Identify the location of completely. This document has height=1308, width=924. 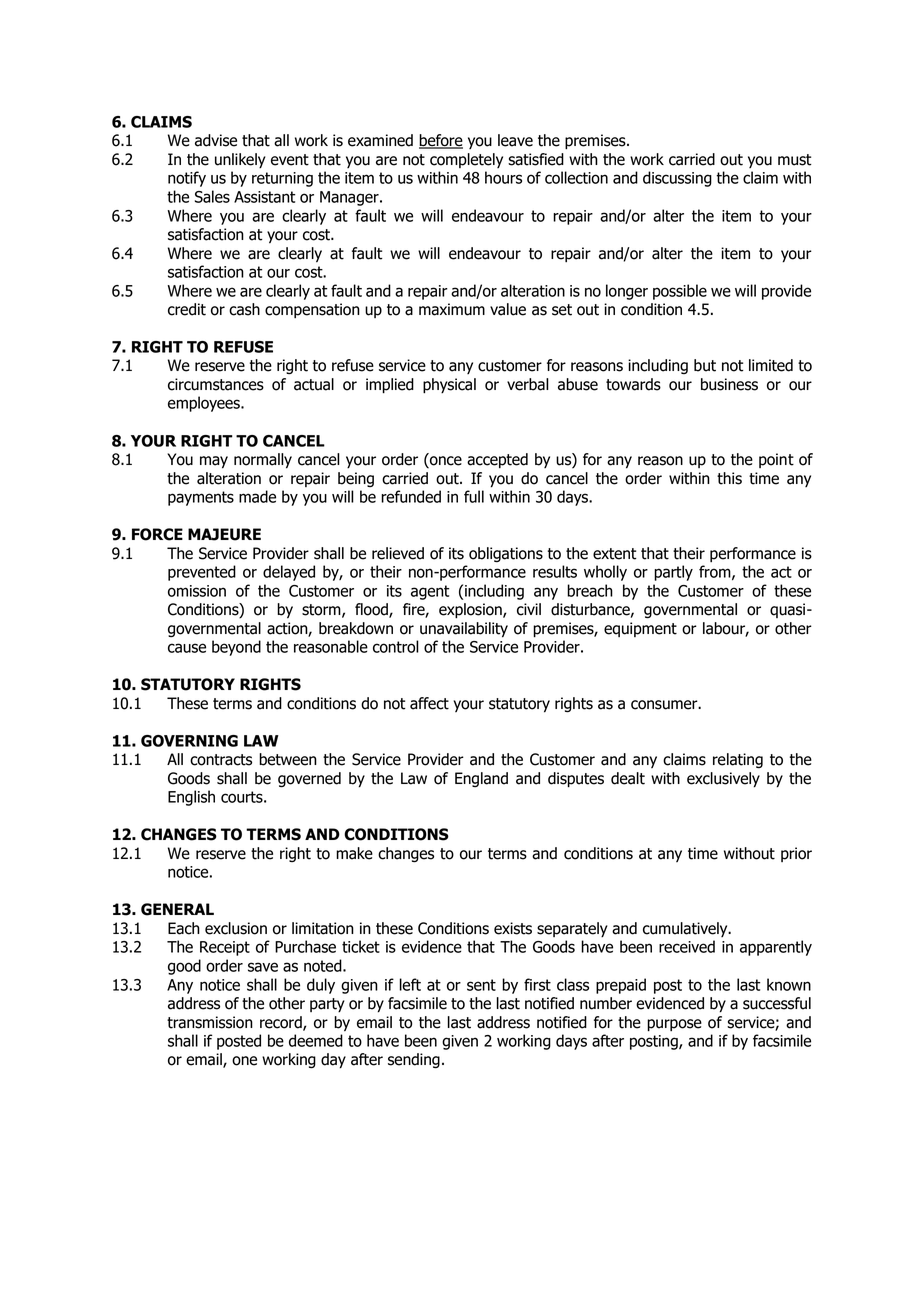
(466, 160).
